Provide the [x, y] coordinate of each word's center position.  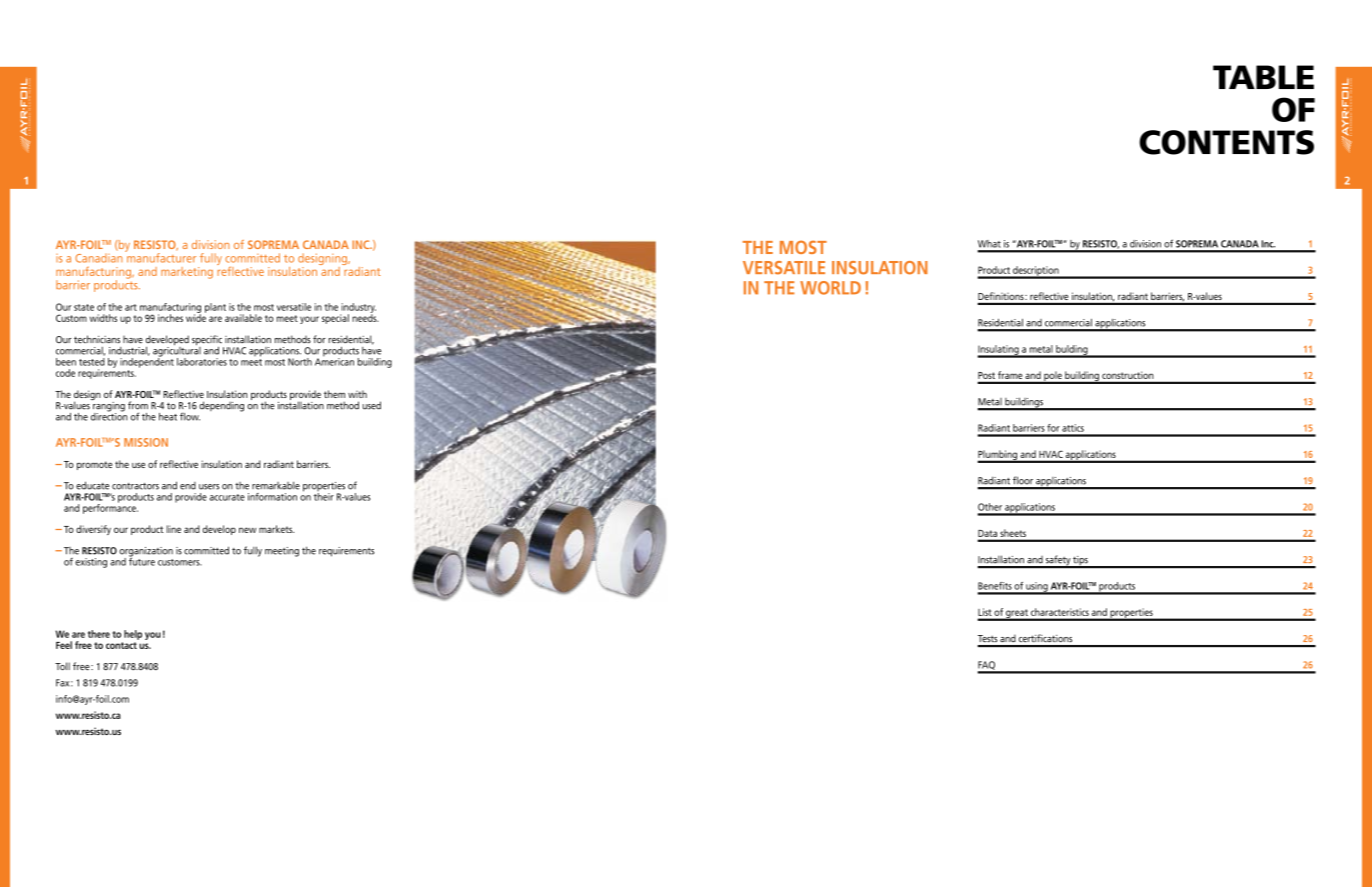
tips [1080, 562]
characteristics [1060, 612]
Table [1263, 77]
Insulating [999, 351]
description [1036, 272]
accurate [227, 497]
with [357, 394]
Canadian [98, 258]
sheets [1013, 533]
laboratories [202, 362]
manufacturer [160, 257]
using [1037, 588]
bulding [1072, 351]
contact [121, 645]
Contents [1226, 142]
